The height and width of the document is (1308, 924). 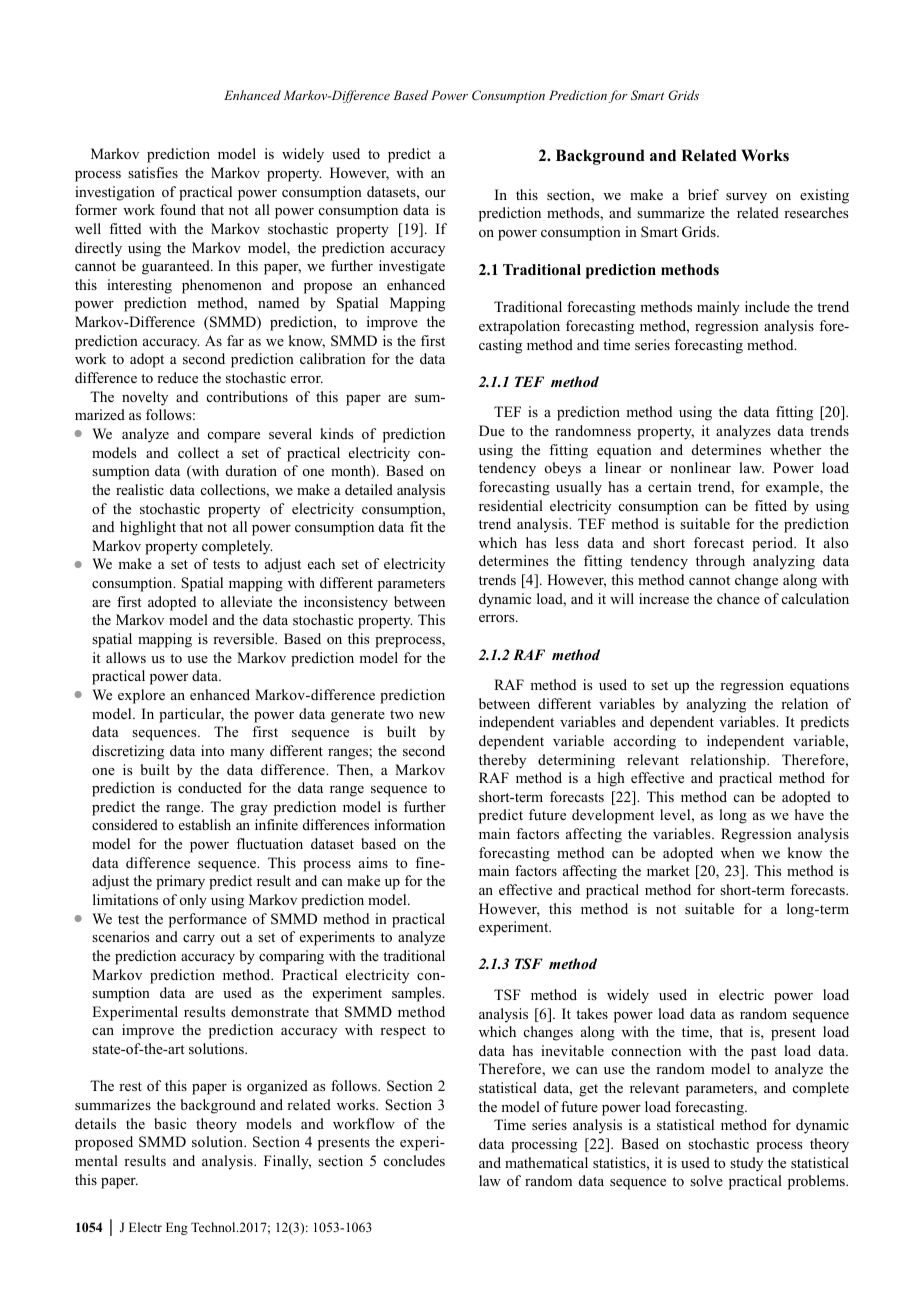 What do you see at coordinates (738, 852) in the document?
I see `when` at bounding box center [738, 852].
